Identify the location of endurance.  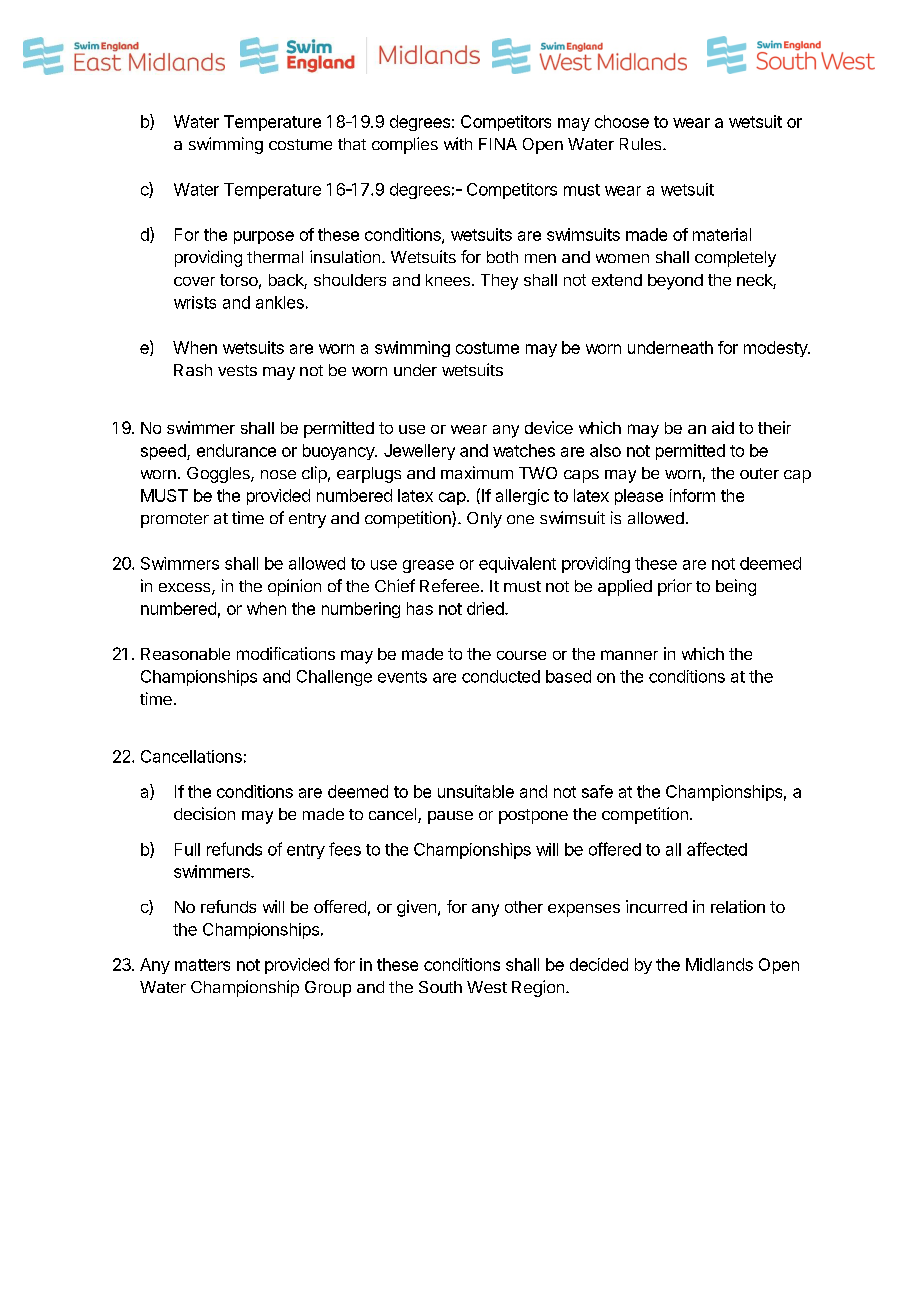
(236, 450).
